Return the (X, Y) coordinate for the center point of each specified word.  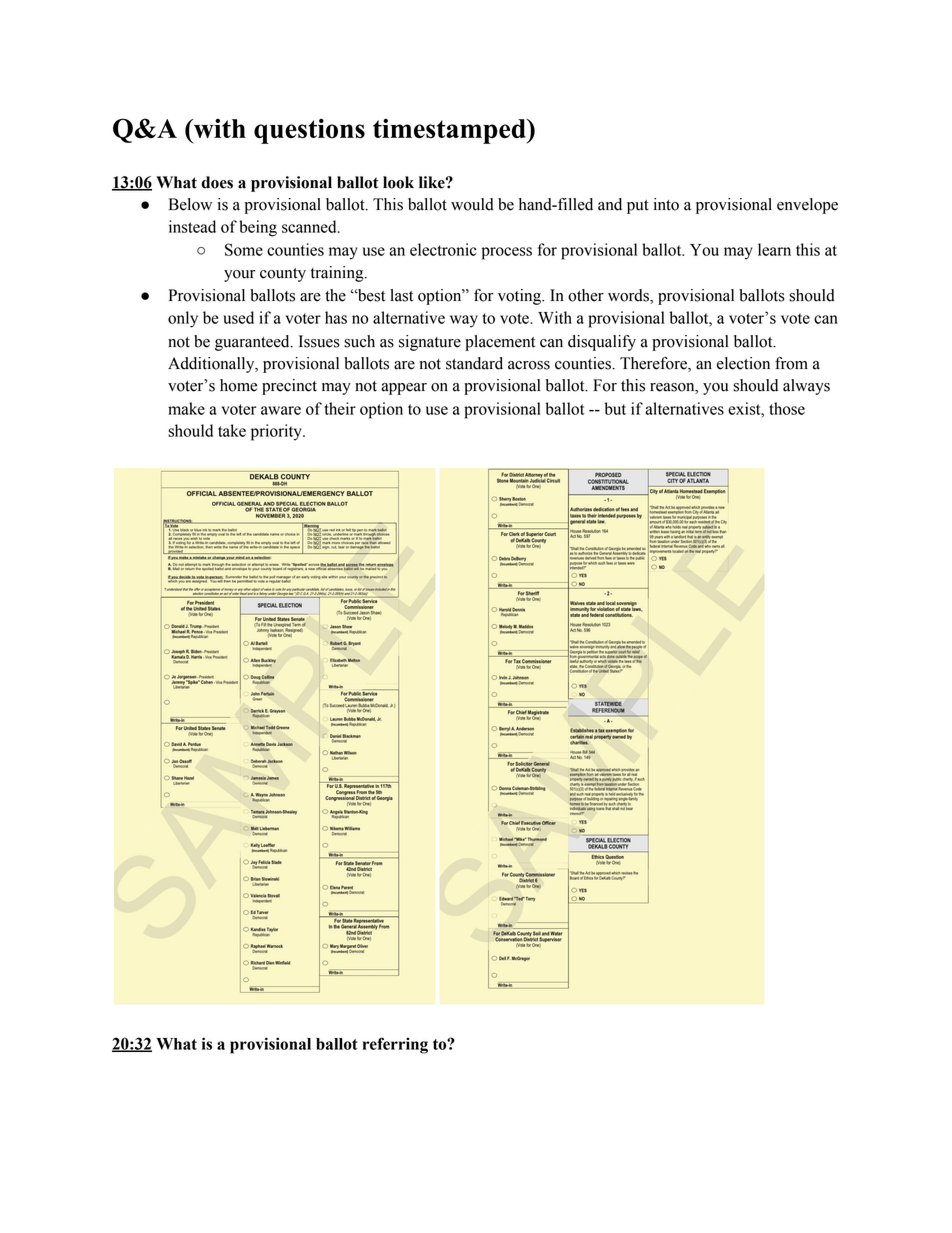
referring (395, 1045)
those (787, 408)
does (217, 182)
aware (281, 410)
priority (277, 432)
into (666, 204)
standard (474, 363)
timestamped (450, 131)
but (615, 408)
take (232, 430)
